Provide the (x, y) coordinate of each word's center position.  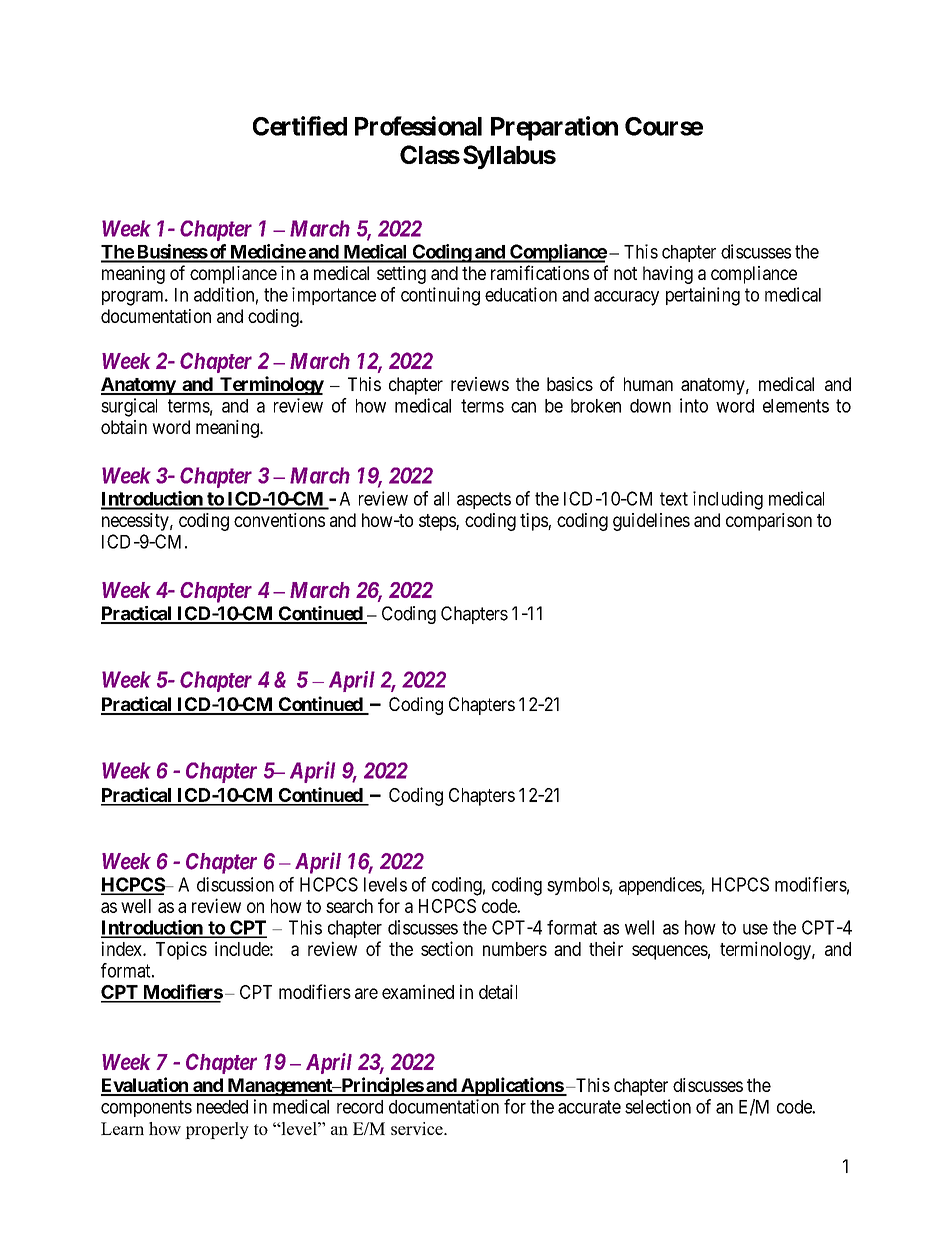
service (418, 1128)
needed (222, 1107)
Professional (418, 126)
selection (658, 1106)
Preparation (554, 128)
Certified (300, 126)
